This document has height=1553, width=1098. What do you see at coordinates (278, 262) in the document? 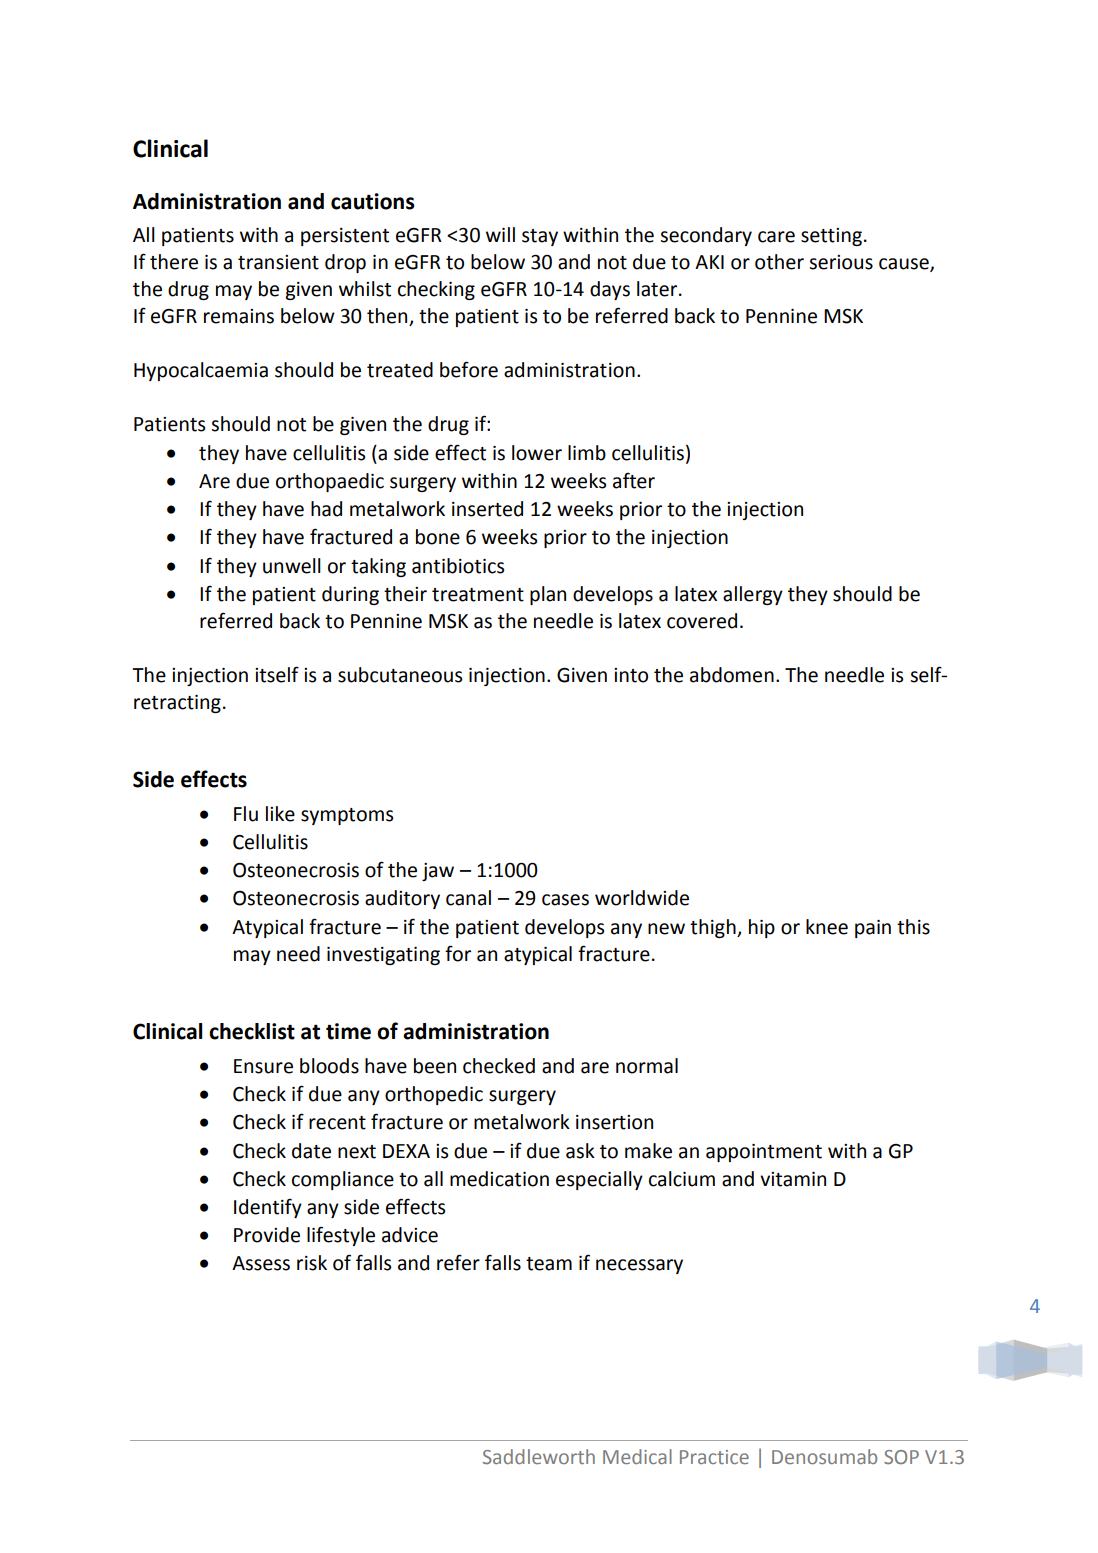
I see `transient` at bounding box center [278, 262].
